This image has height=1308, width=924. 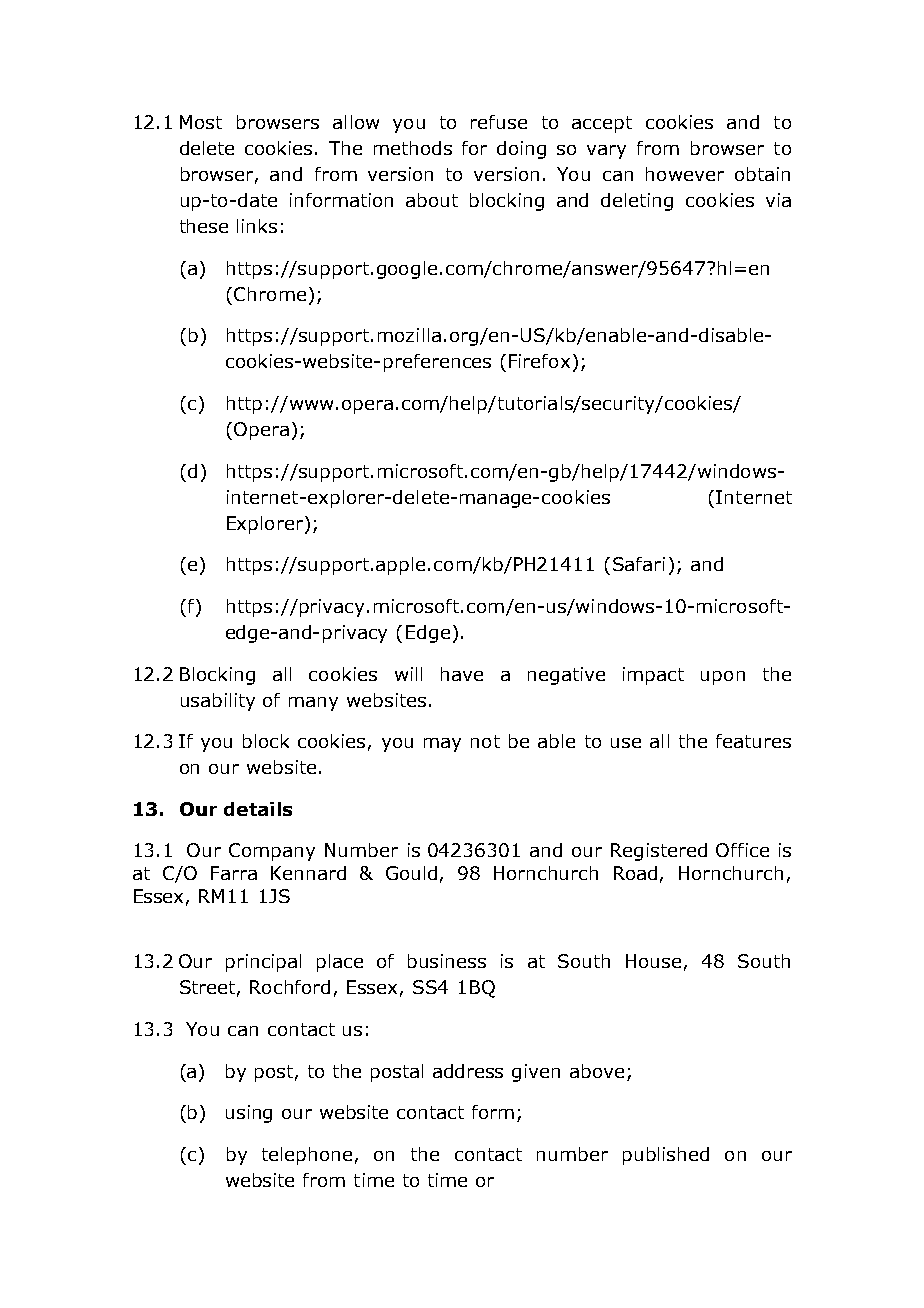 I want to click on many, so click(x=313, y=704).
